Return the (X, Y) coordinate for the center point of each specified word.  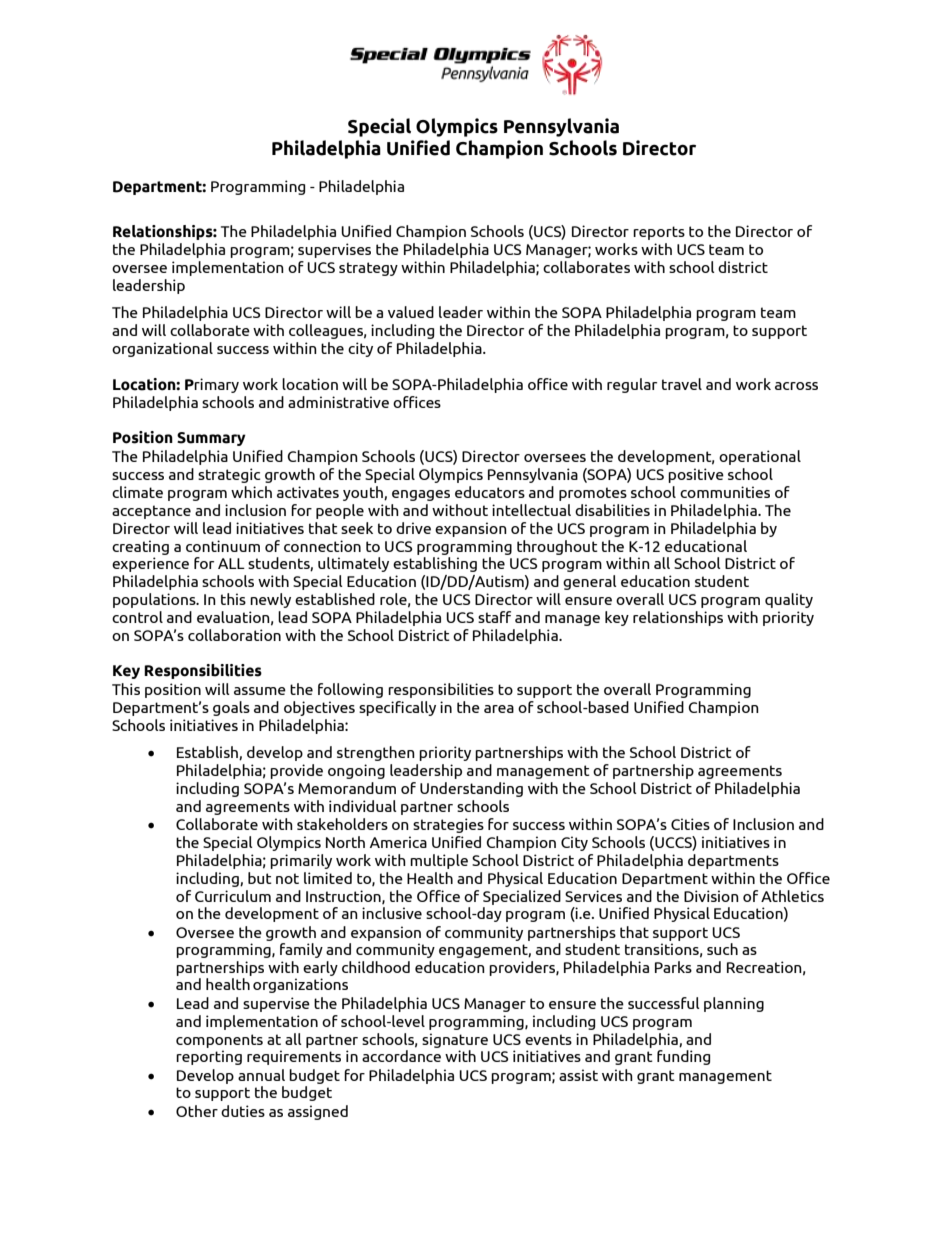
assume (260, 691)
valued (411, 312)
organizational (162, 349)
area (499, 709)
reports (659, 233)
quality (789, 600)
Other (197, 1111)
